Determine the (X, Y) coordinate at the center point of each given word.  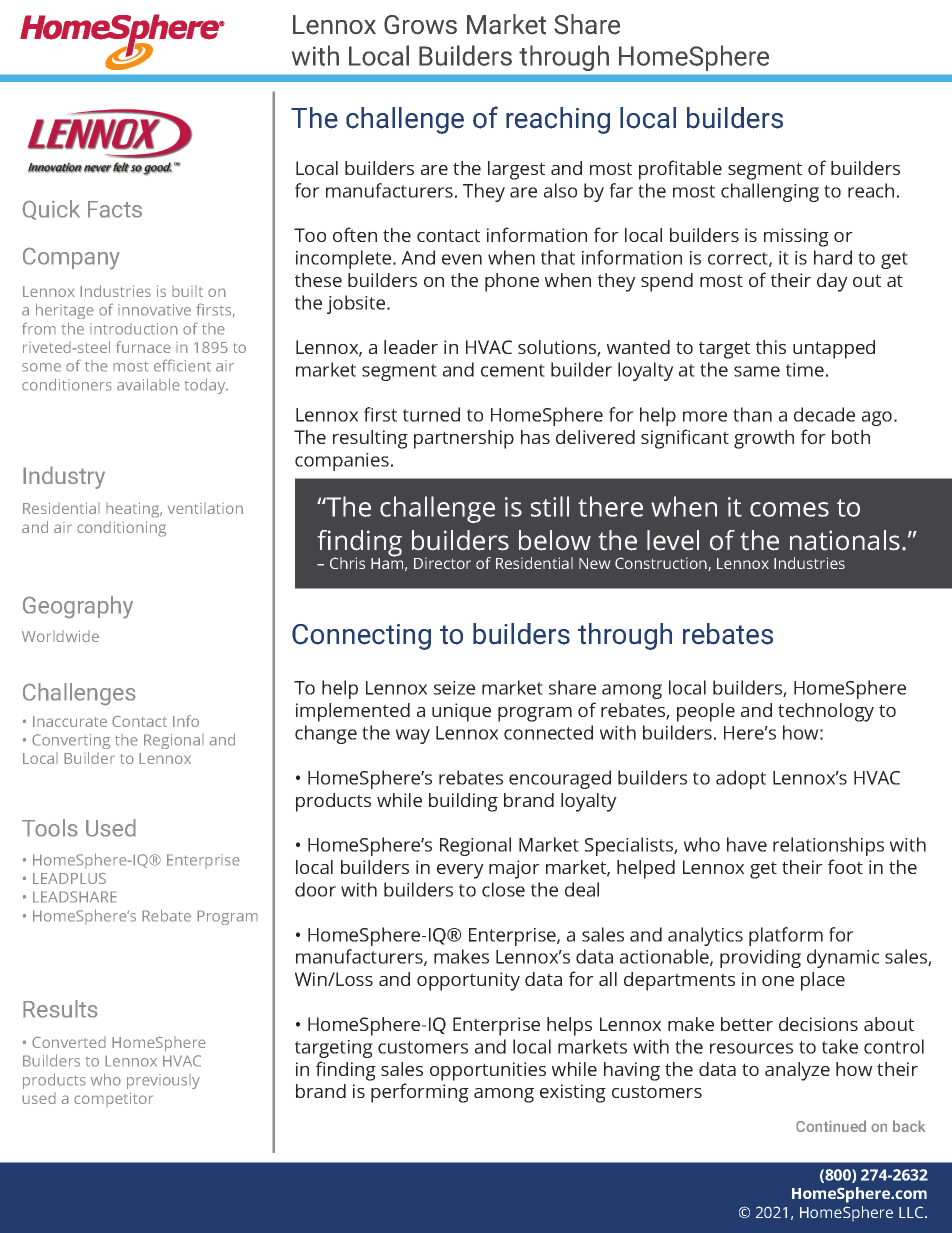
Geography (78, 607)
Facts (115, 209)
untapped (834, 349)
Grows (420, 25)
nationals (845, 540)
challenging (770, 192)
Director (442, 563)
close (503, 889)
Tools (50, 828)
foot (845, 866)
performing (420, 1093)
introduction (134, 329)
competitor (113, 1099)
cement (513, 370)
